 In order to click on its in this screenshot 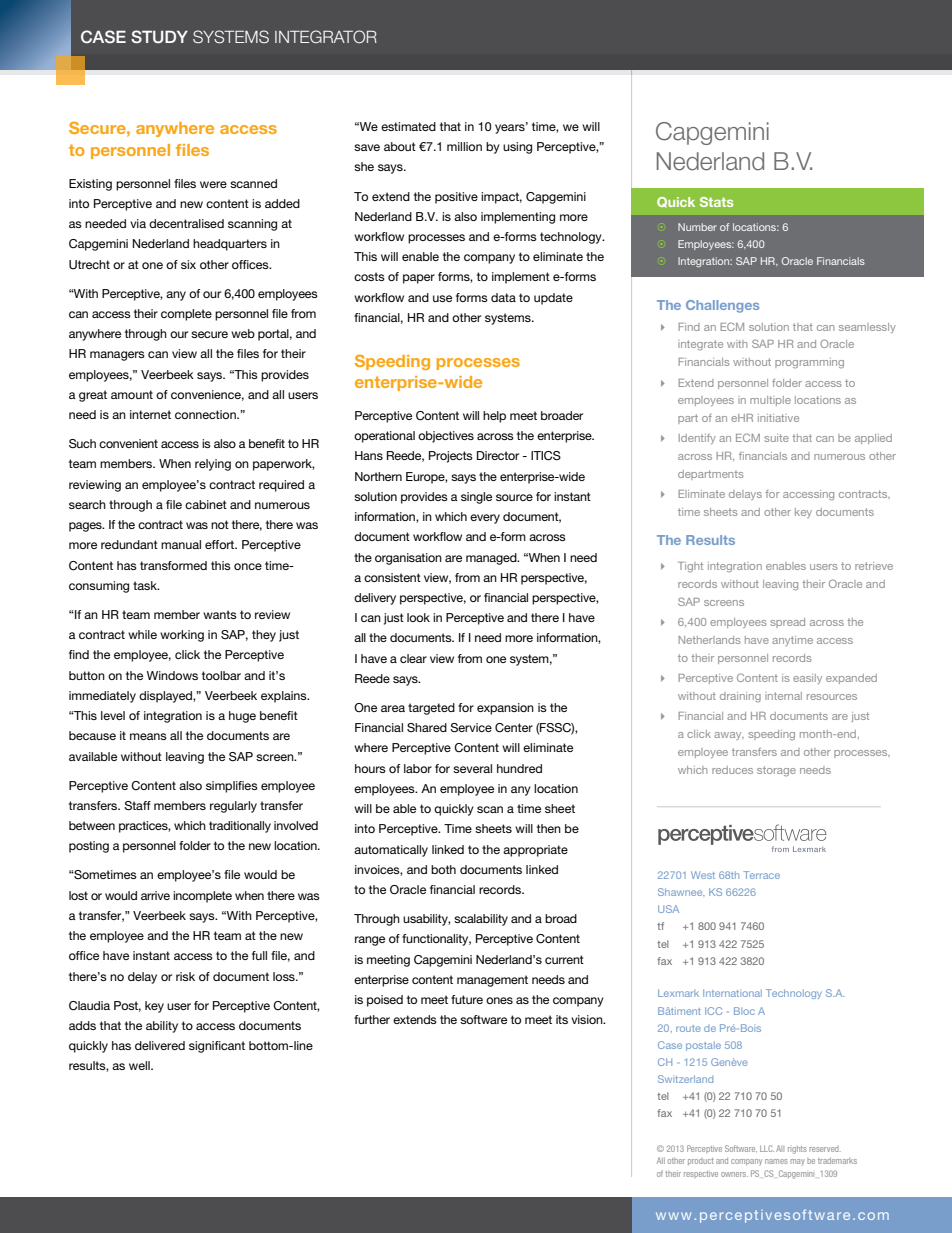, I will do `click(562, 1019)`.
